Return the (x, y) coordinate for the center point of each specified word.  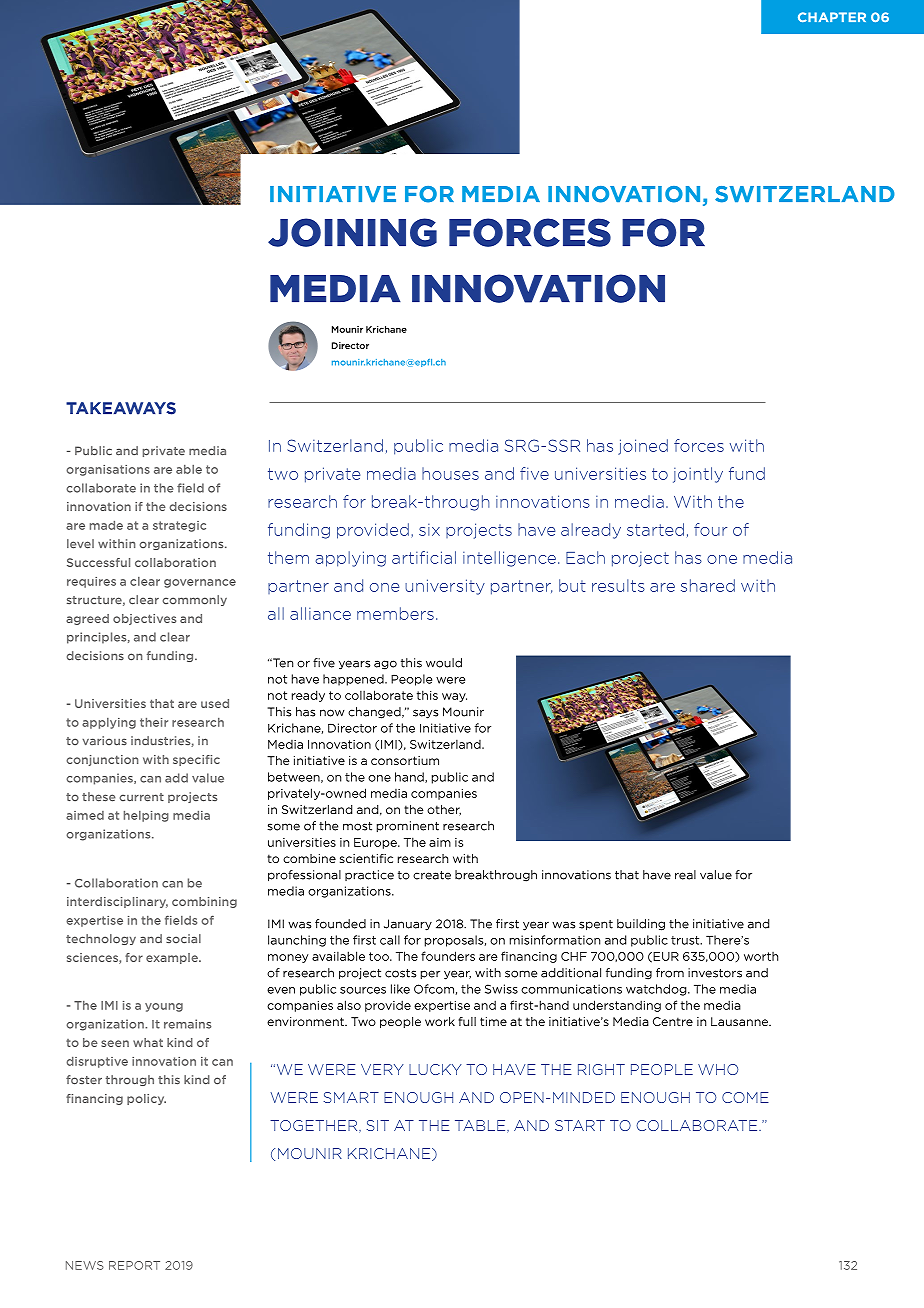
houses (450, 473)
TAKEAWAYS (121, 408)
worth (761, 956)
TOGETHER (315, 1126)
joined (643, 447)
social (183, 939)
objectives (144, 619)
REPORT (134, 1265)
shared (708, 585)
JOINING (352, 232)
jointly (698, 475)
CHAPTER (832, 17)
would (444, 663)
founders (448, 956)
